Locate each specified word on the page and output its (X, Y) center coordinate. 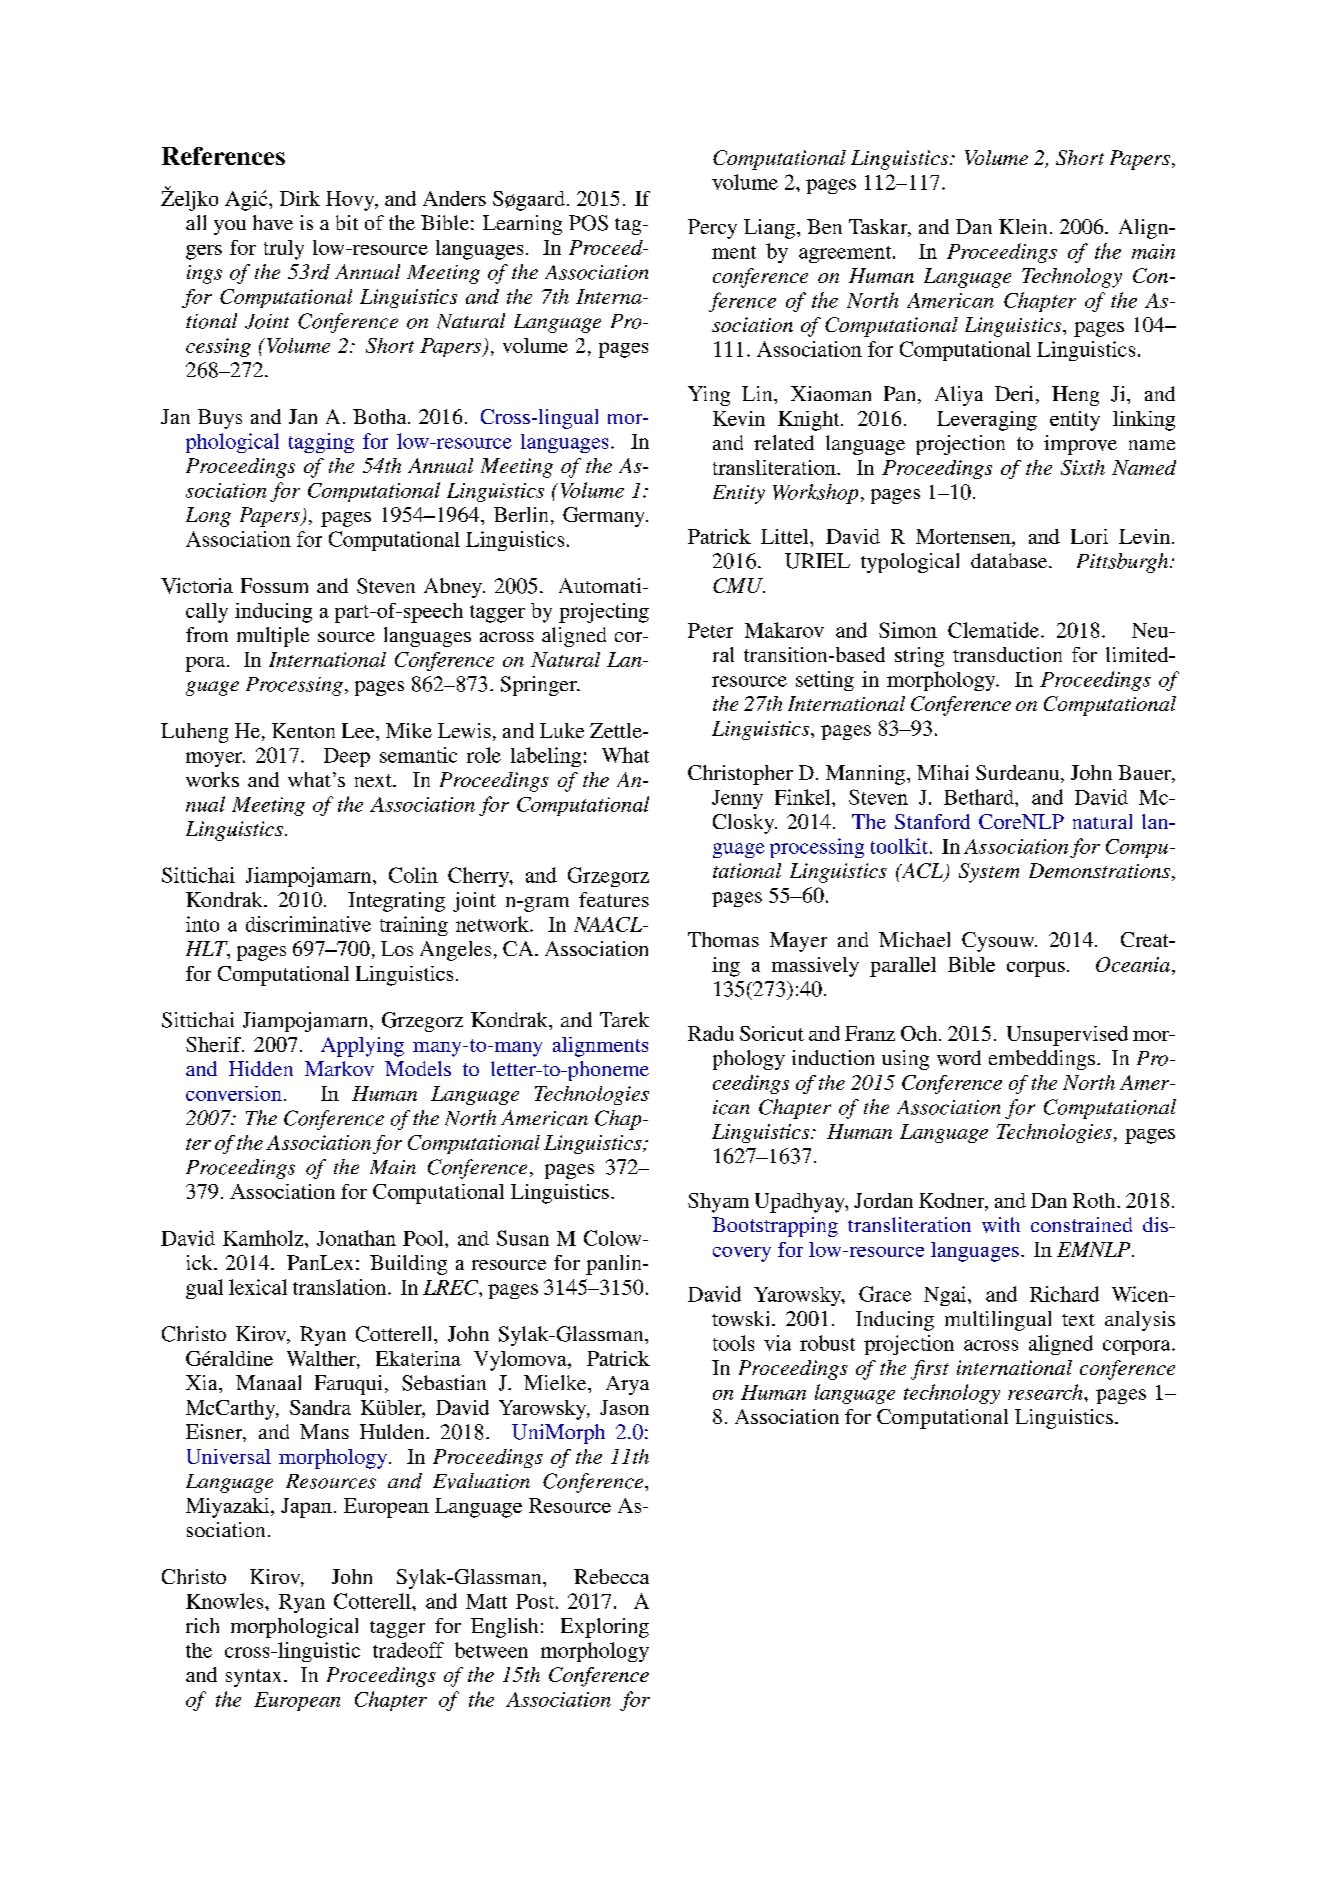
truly (284, 250)
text (1078, 1320)
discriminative (308, 924)
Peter (710, 630)
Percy (712, 229)
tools (733, 1343)
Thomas (723, 939)
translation (341, 1287)
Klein (1023, 226)
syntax (255, 1678)
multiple (273, 637)
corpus (1036, 969)
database (1010, 560)
